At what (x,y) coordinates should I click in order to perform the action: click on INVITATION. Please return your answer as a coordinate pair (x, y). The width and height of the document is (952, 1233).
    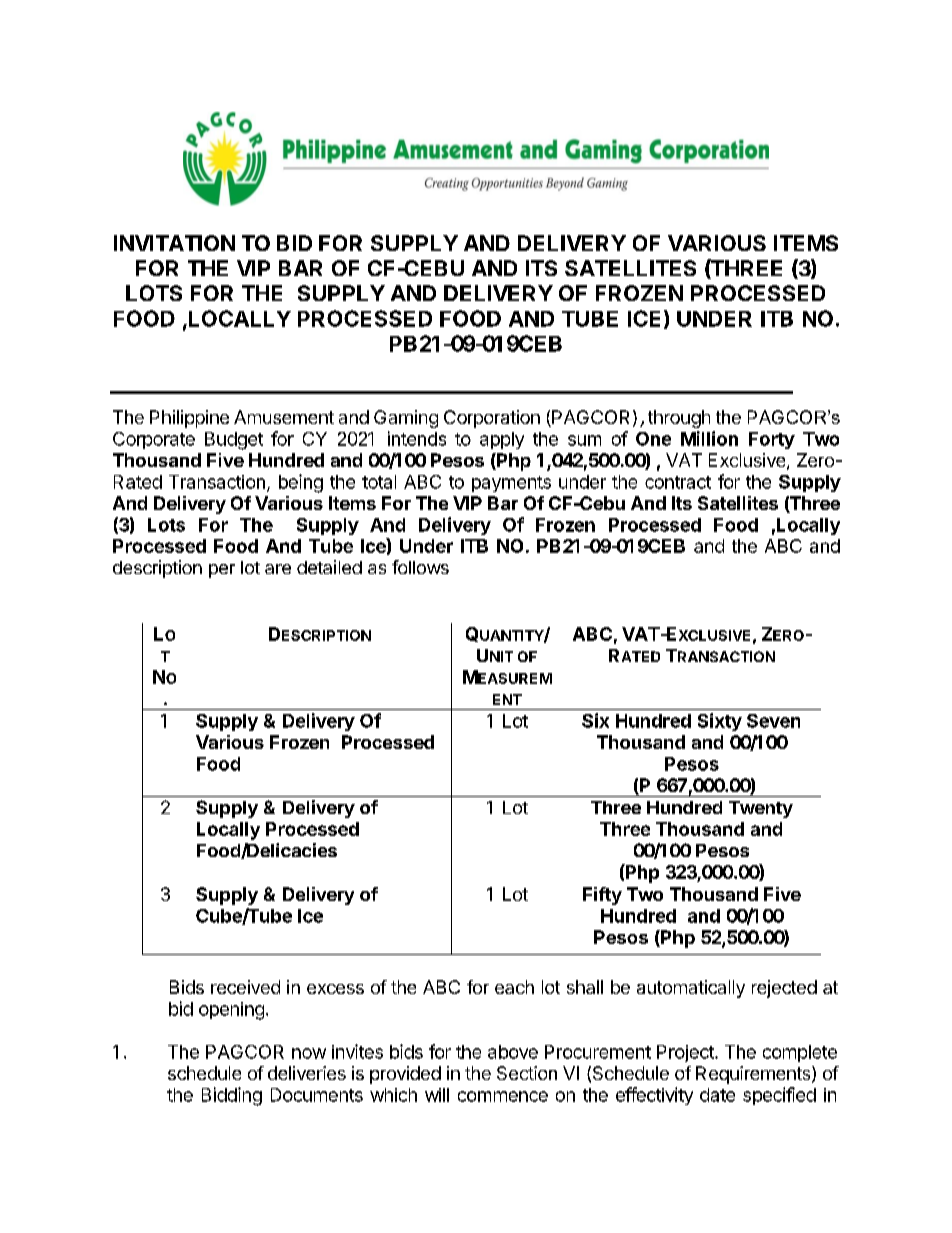
    Looking at the image, I should click on (174, 243).
